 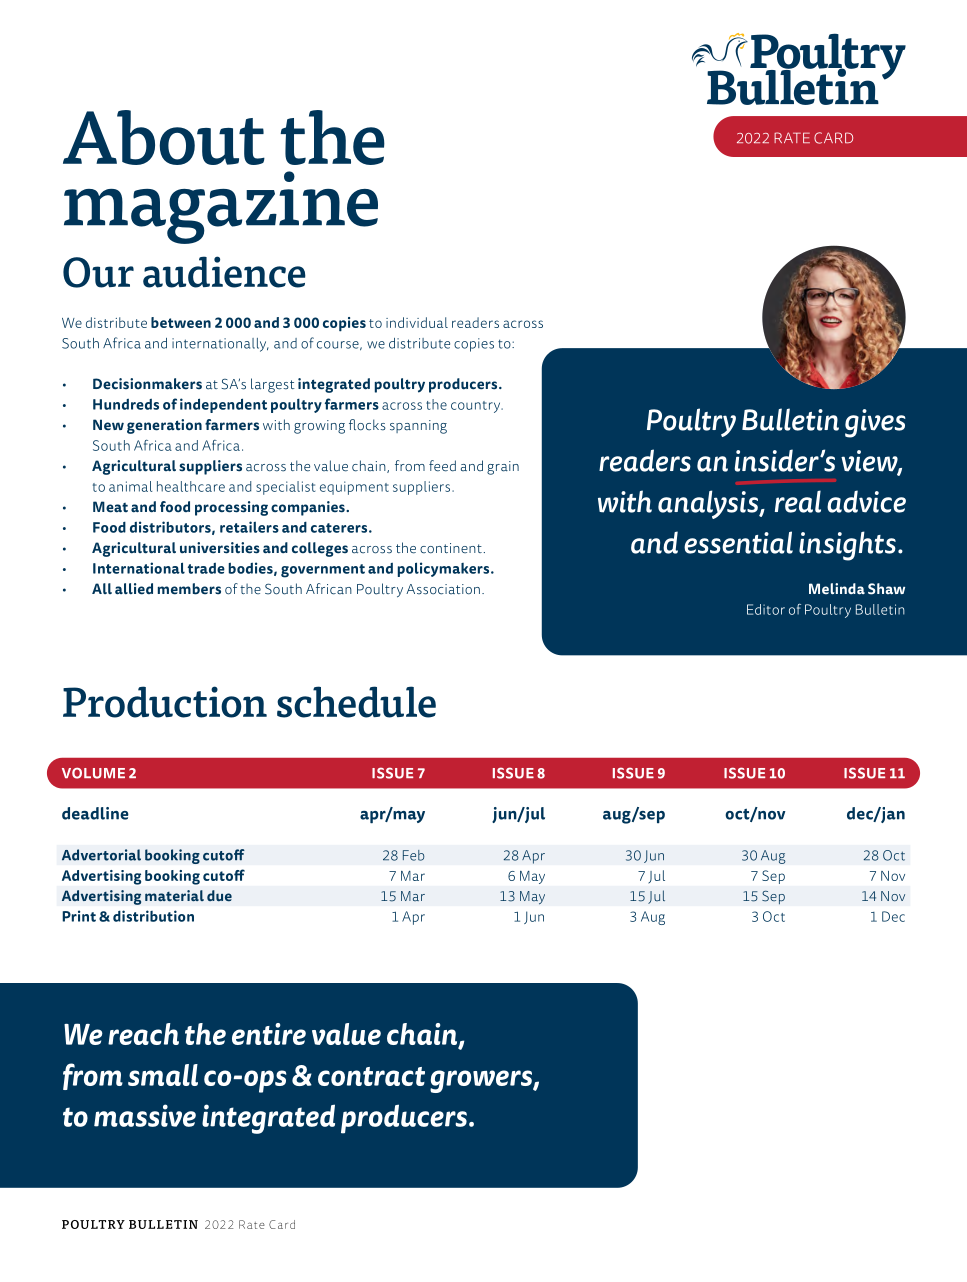 What do you see at coordinates (93, 773) in the document?
I see `VOLUME` at bounding box center [93, 773].
